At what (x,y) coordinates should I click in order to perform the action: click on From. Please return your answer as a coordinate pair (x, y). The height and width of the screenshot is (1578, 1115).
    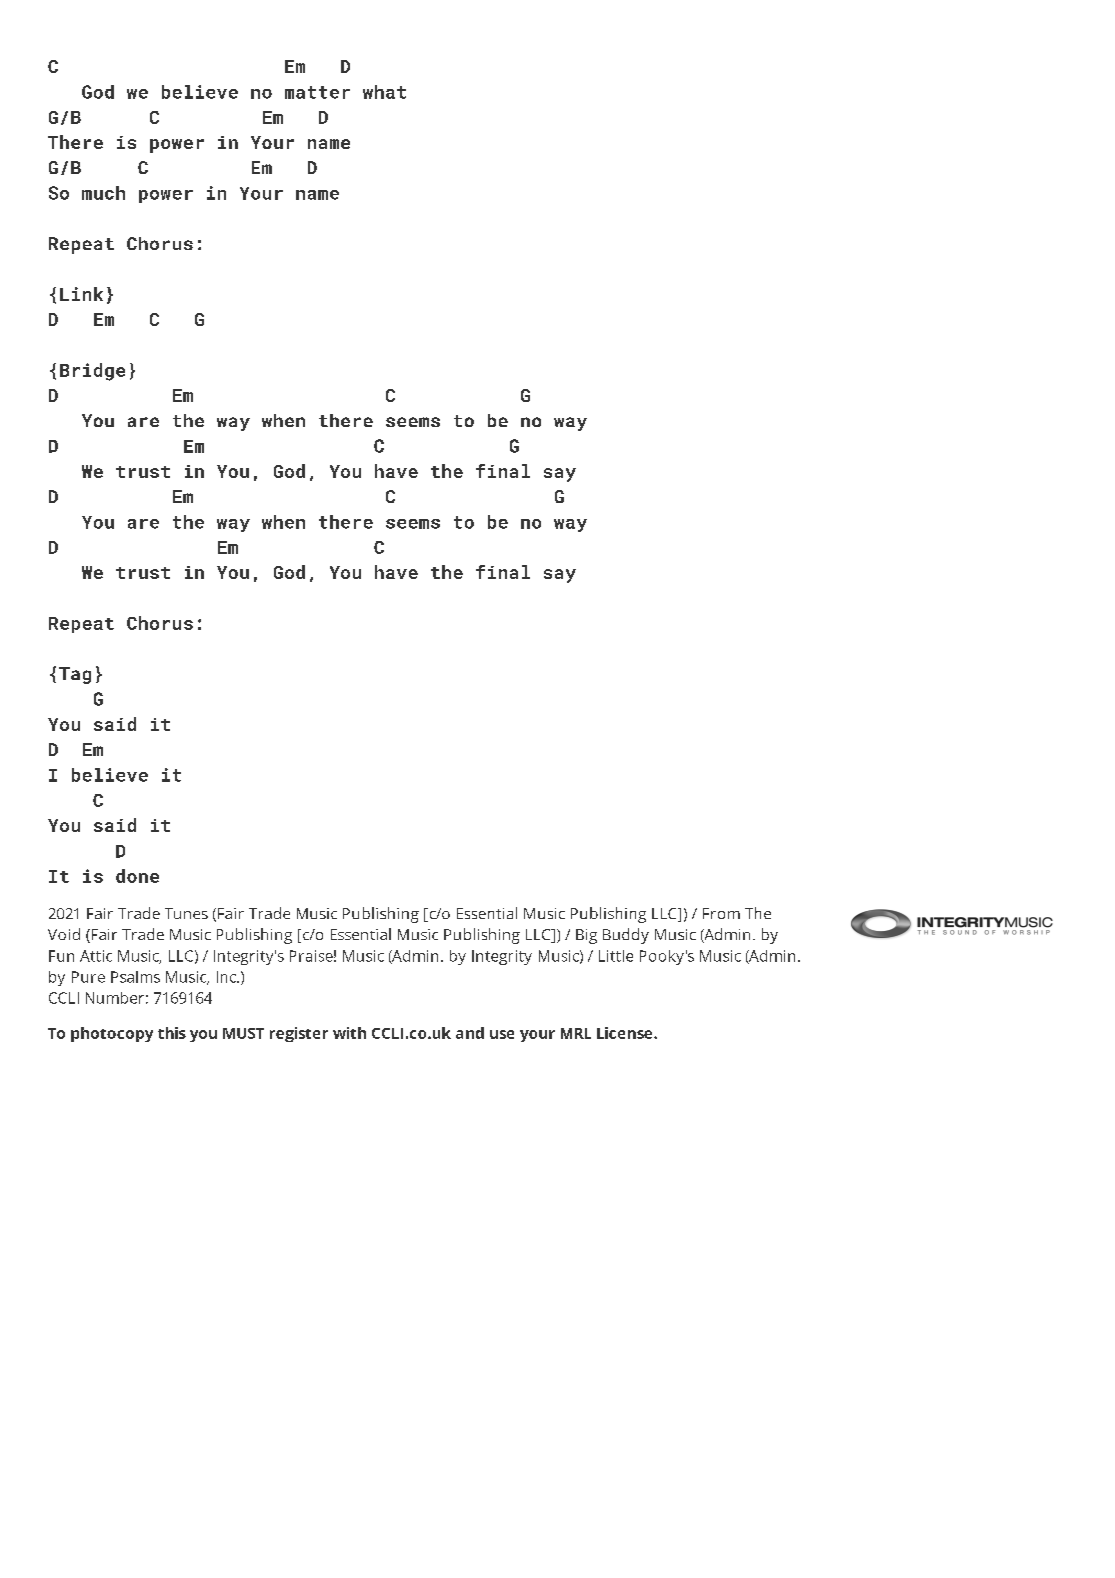
    Looking at the image, I should click on (721, 913).
